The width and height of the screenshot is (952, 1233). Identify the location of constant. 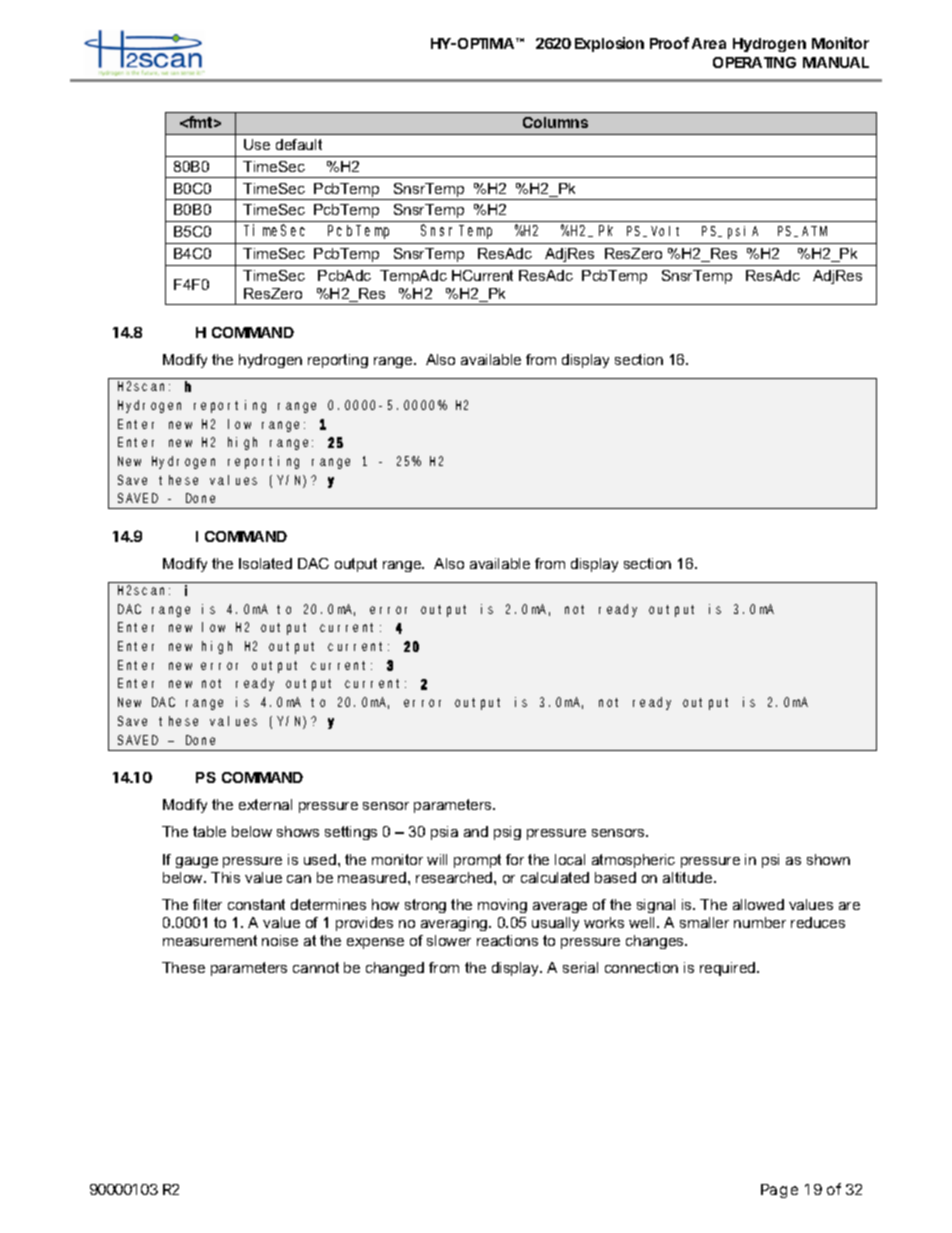
(256, 904).
